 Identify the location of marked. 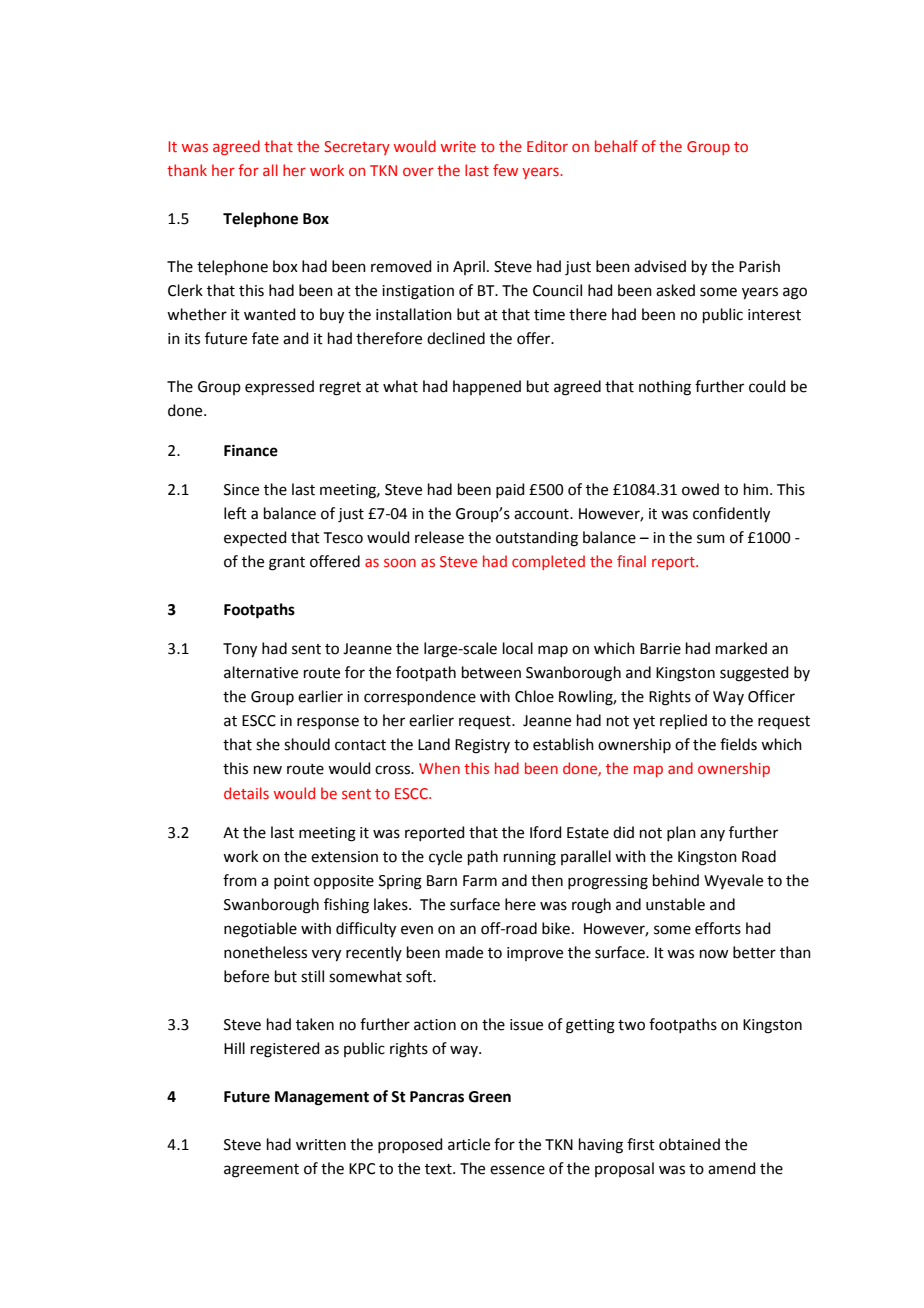
(741, 648).
